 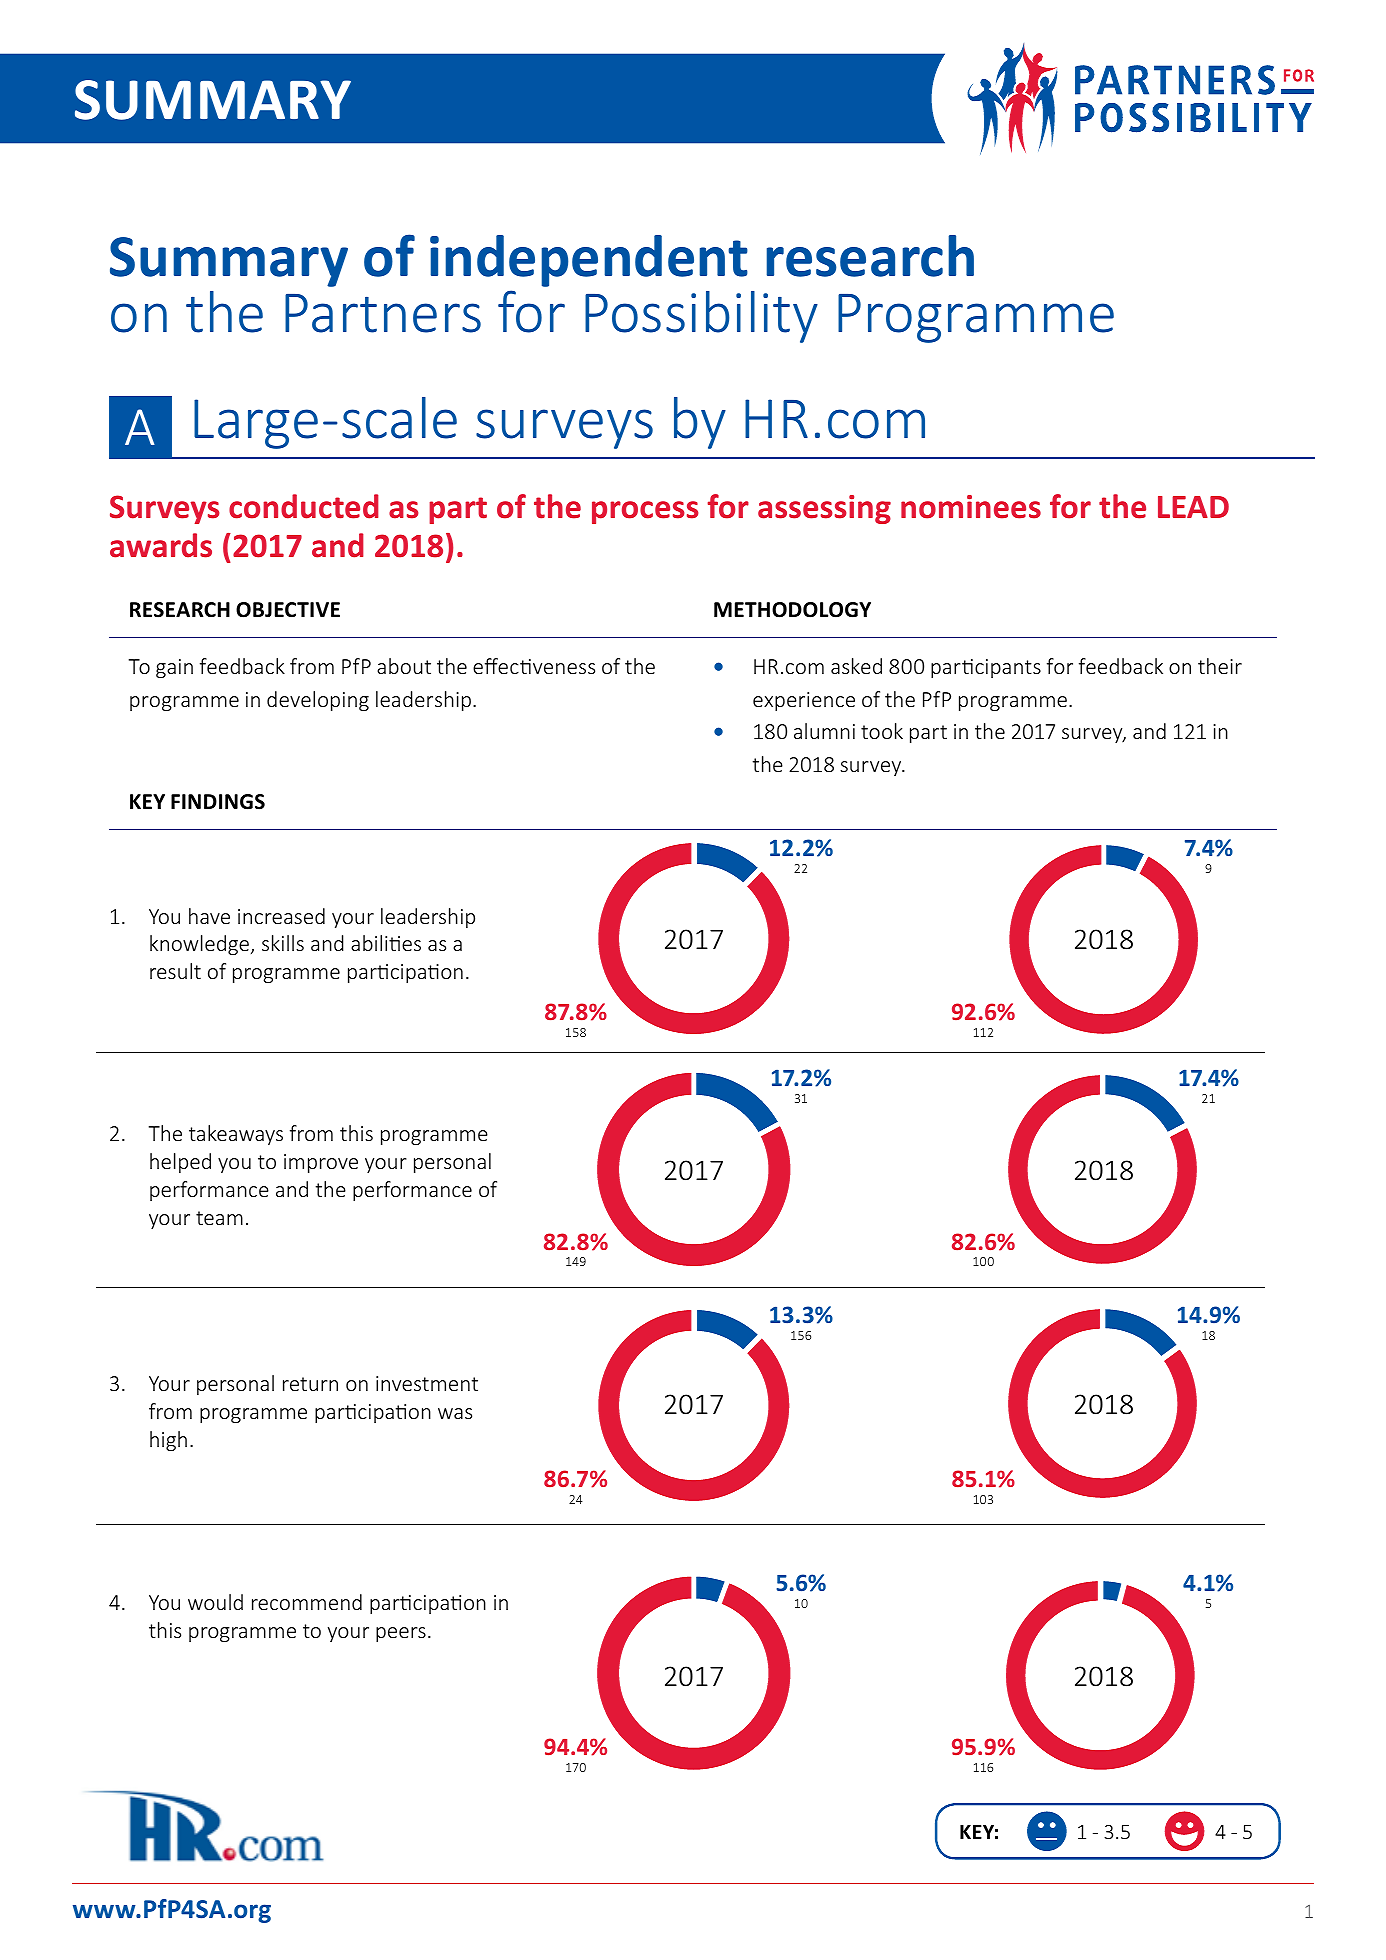 I want to click on was, so click(x=455, y=1413).
